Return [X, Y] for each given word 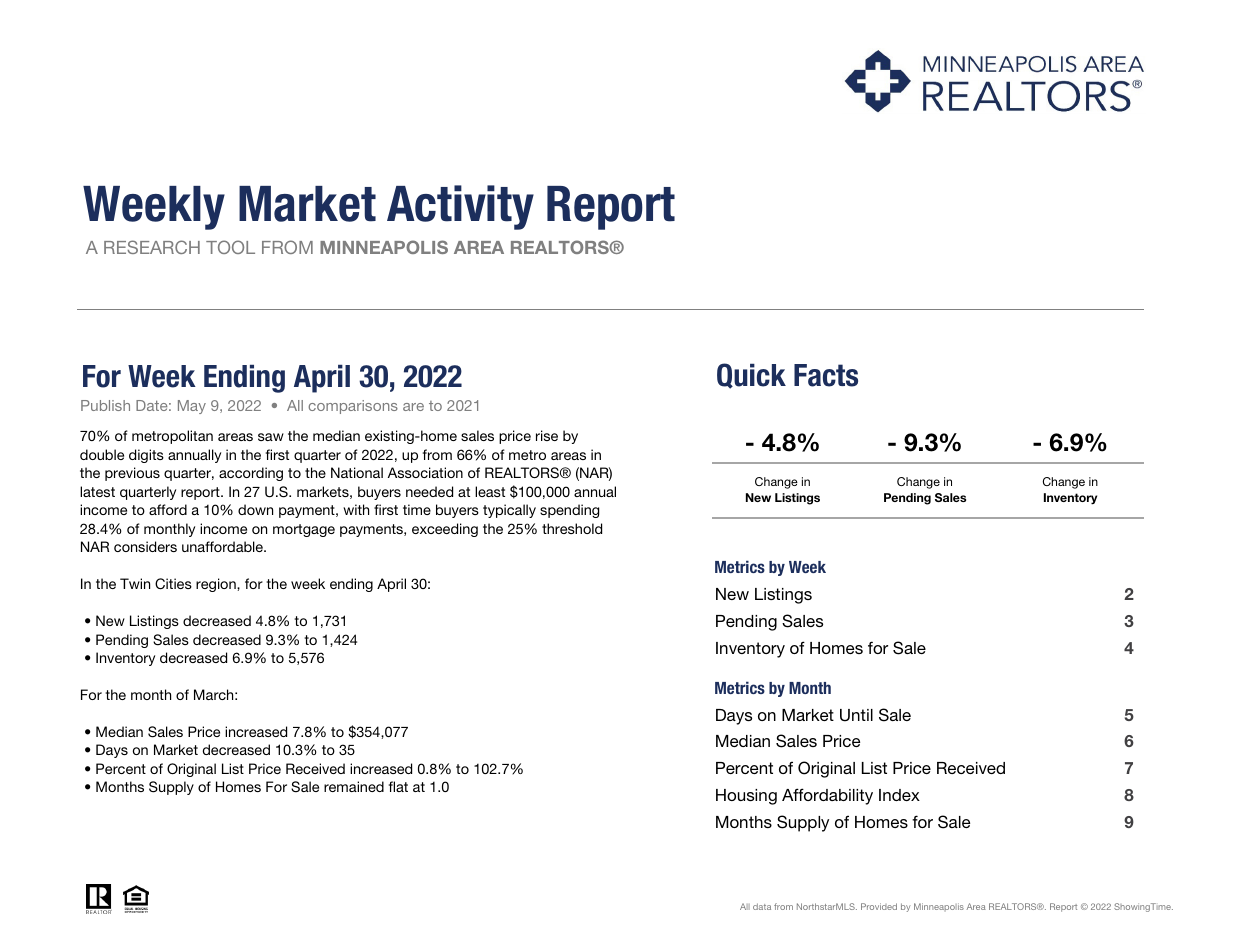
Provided [879, 906]
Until [856, 715]
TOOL [230, 247]
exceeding [445, 530]
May [192, 407]
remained [354, 786]
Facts [826, 375]
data [762, 906]
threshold [572, 528]
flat [398, 786]
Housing [746, 797]
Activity [460, 207]
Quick [751, 376]
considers [145, 546]
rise [547, 435]
